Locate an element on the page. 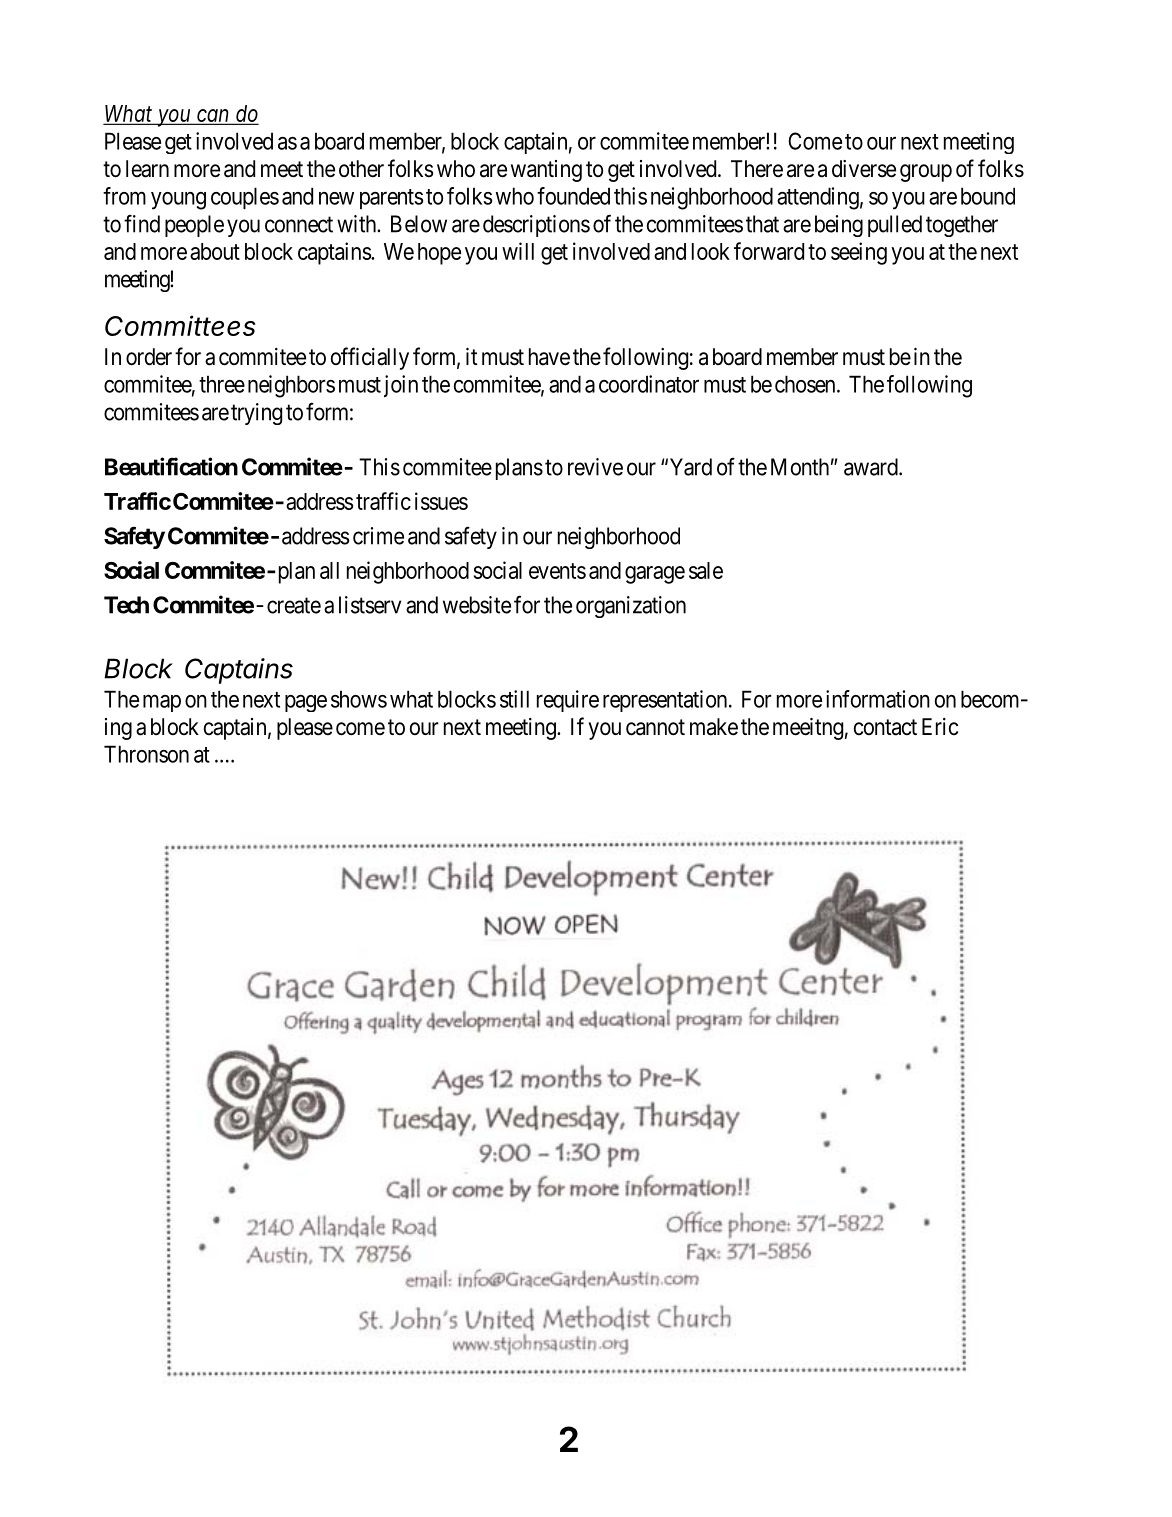  require is located at coordinates (568, 701).
